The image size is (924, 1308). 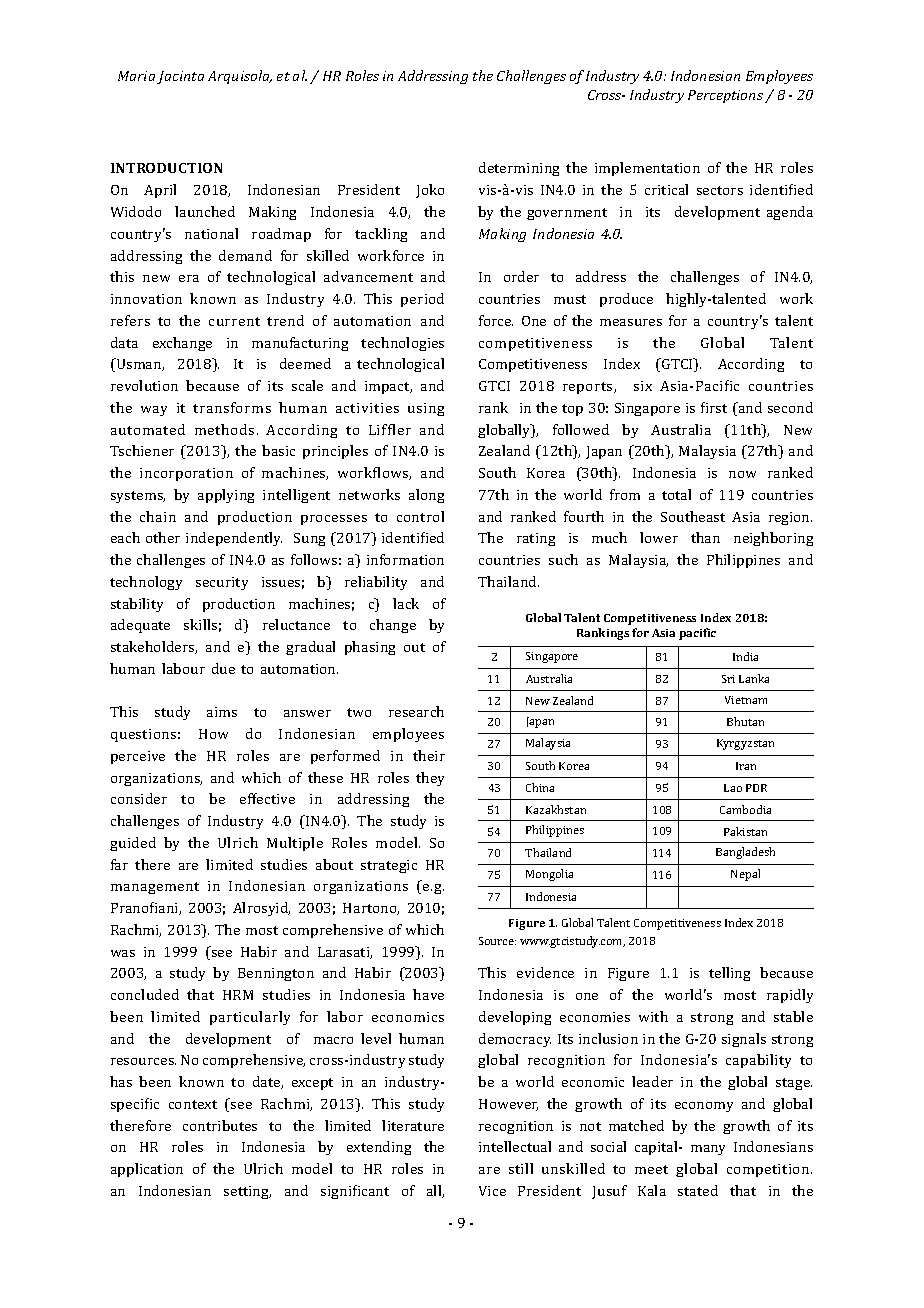 What do you see at coordinates (676, 494) in the screenshot?
I see `total` at bounding box center [676, 494].
